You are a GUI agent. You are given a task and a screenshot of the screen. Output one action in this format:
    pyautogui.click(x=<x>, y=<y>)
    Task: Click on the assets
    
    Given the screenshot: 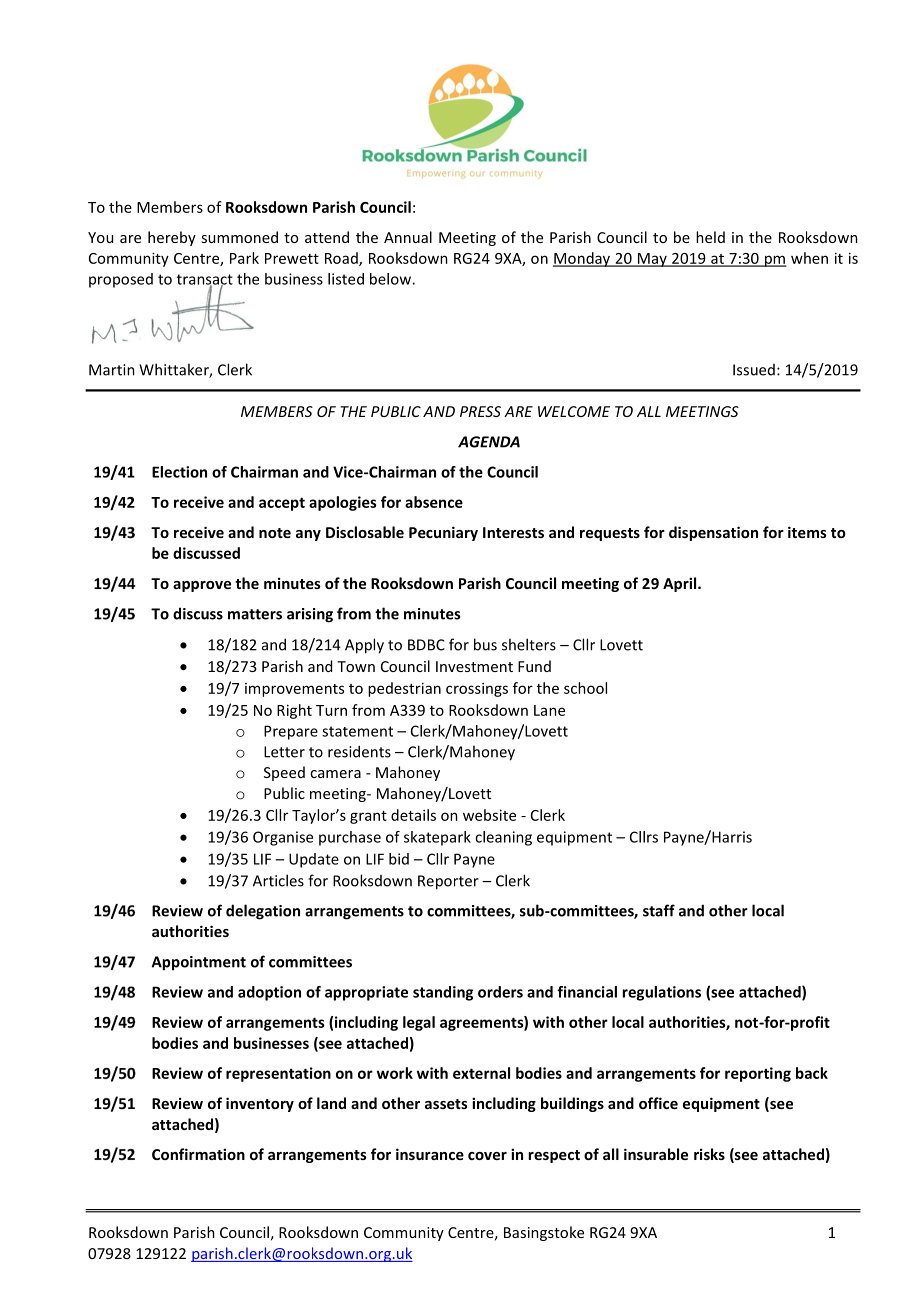 What is the action you would take?
    pyautogui.click(x=446, y=1104)
